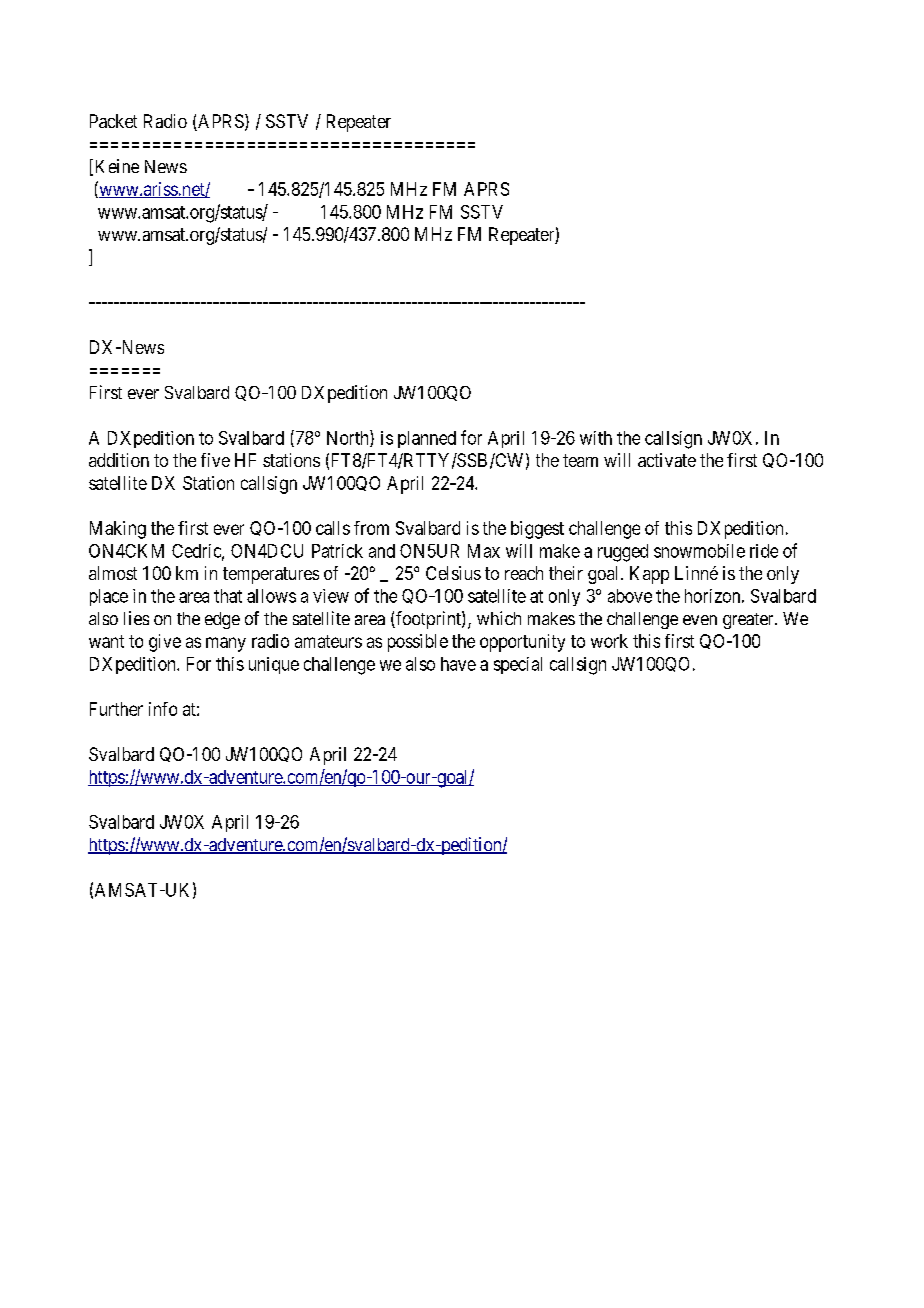  What do you see at coordinates (484, 551) in the screenshot?
I see `Max` at bounding box center [484, 551].
